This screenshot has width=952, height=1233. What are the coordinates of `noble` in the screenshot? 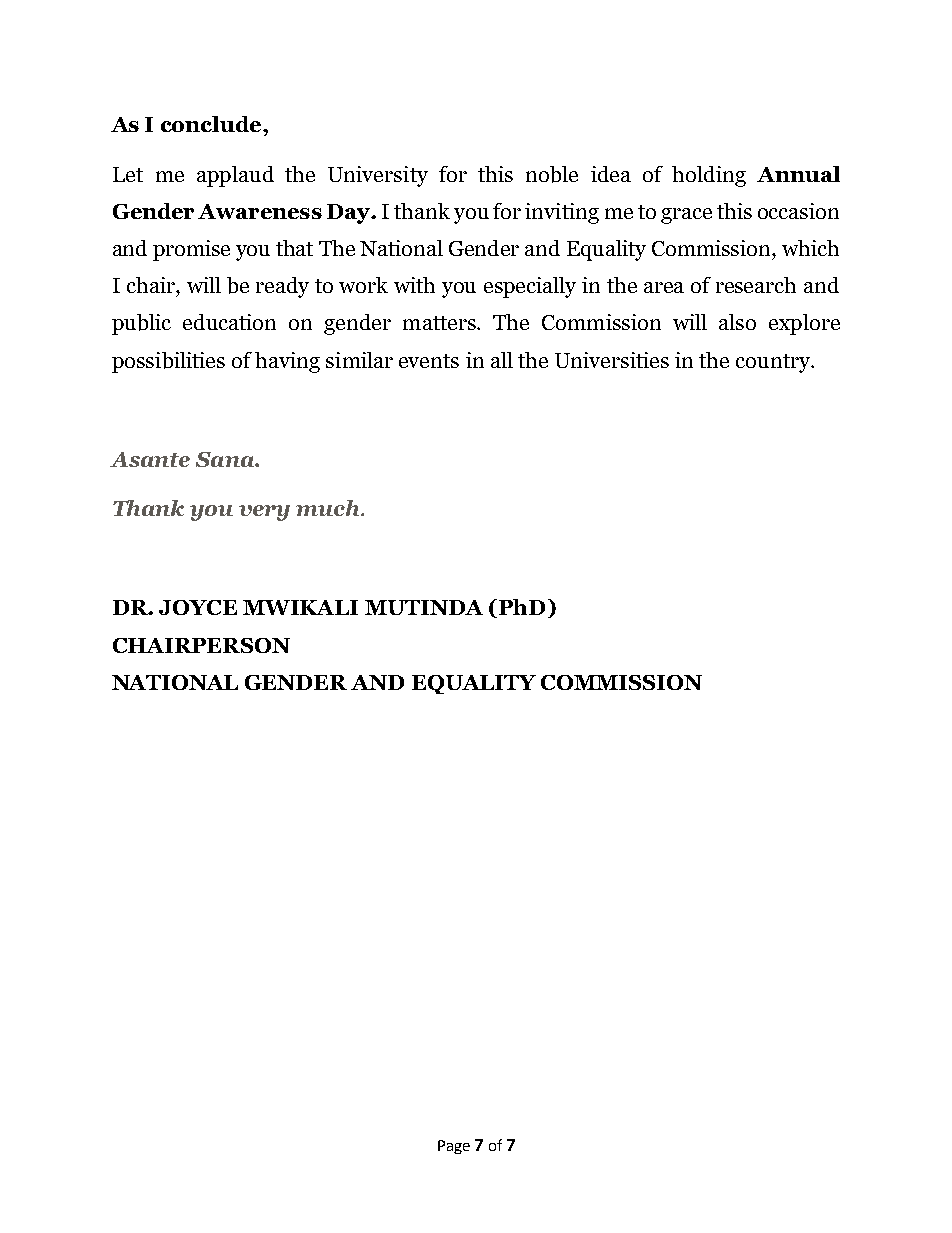 It's located at (552, 174).
